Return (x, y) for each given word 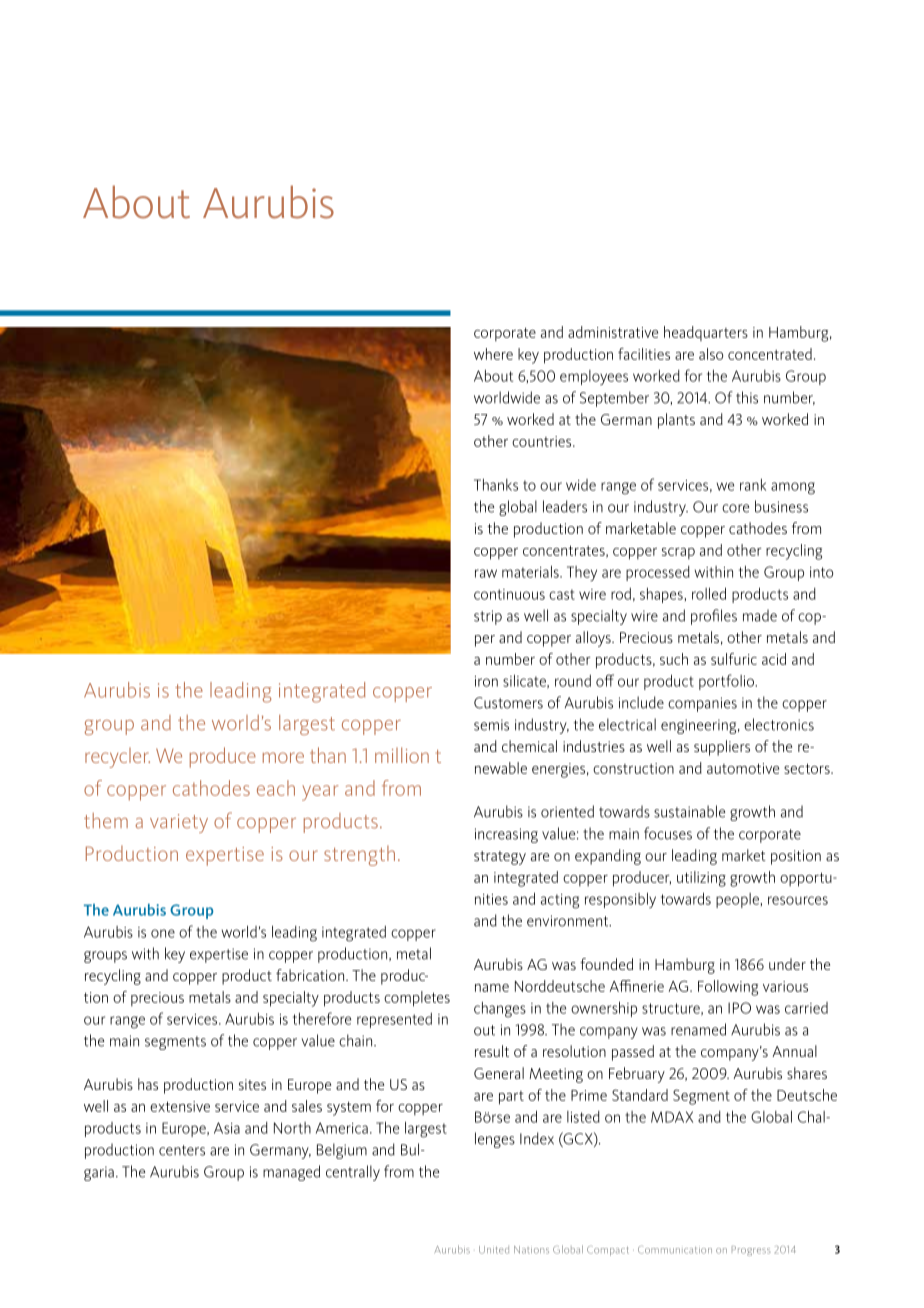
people (739, 900)
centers (182, 1150)
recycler (117, 758)
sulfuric (734, 659)
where (493, 354)
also (711, 354)
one (163, 933)
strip (488, 617)
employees (594, 377)
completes (417, 999)
